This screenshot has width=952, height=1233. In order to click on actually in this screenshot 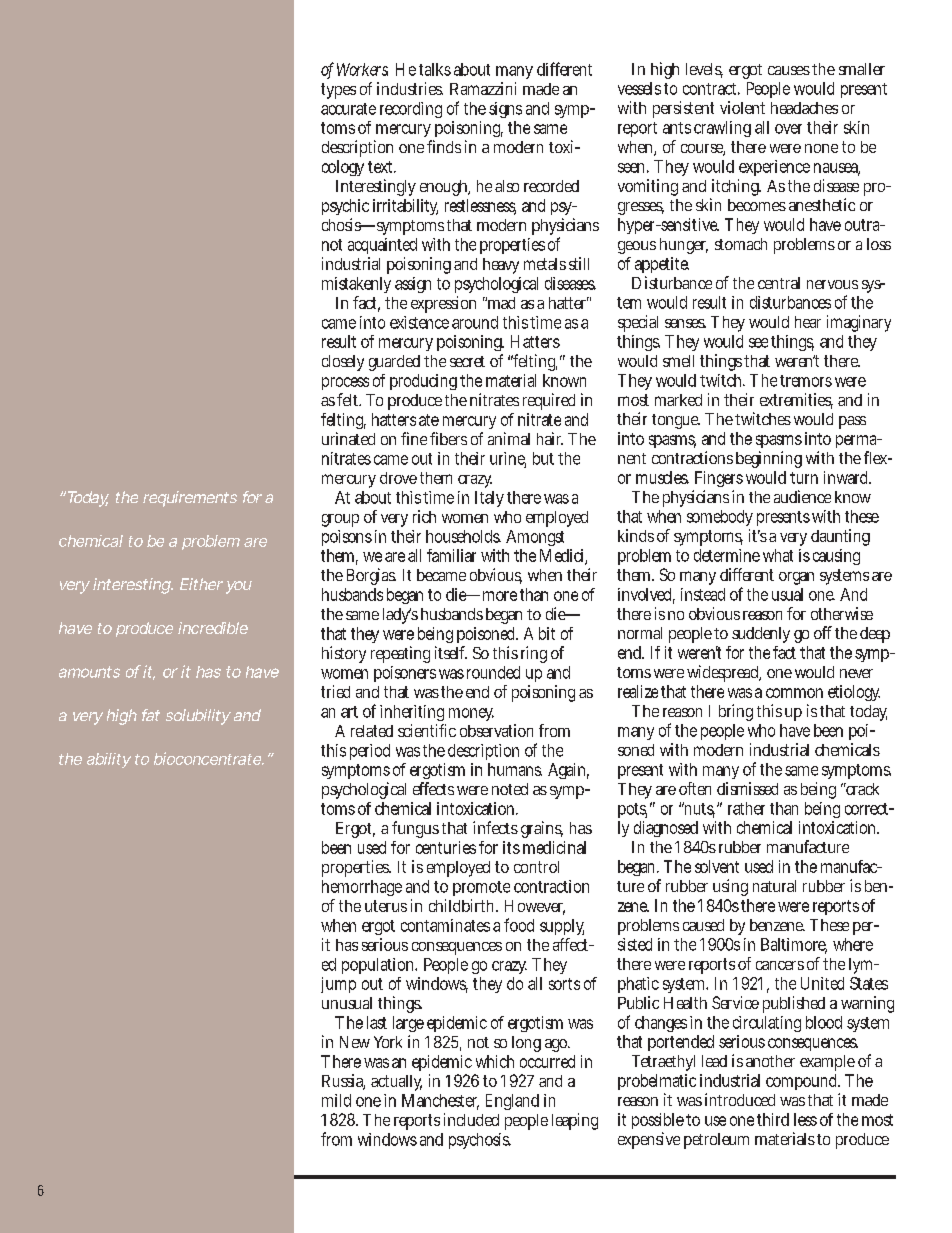, I will do `click(396, 1083)`.
